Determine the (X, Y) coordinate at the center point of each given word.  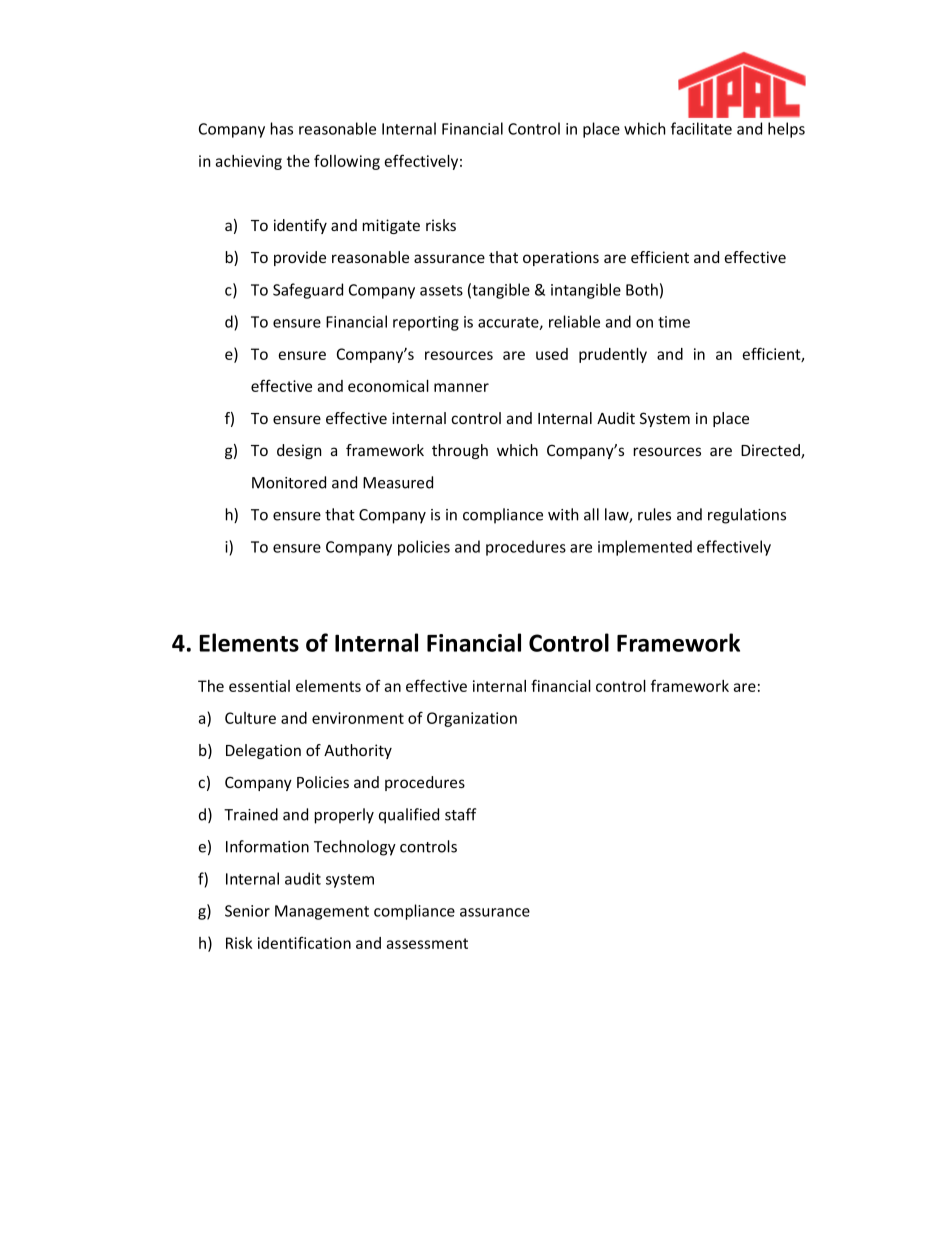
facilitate (701, 128)
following (347, 162)
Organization (472, 719)
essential (259, 686)
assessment (427, 943)
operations (561, 258)
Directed (771, 451)
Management (322, 912)
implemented (645, 548)
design (299, 451)
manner (461, 387)
